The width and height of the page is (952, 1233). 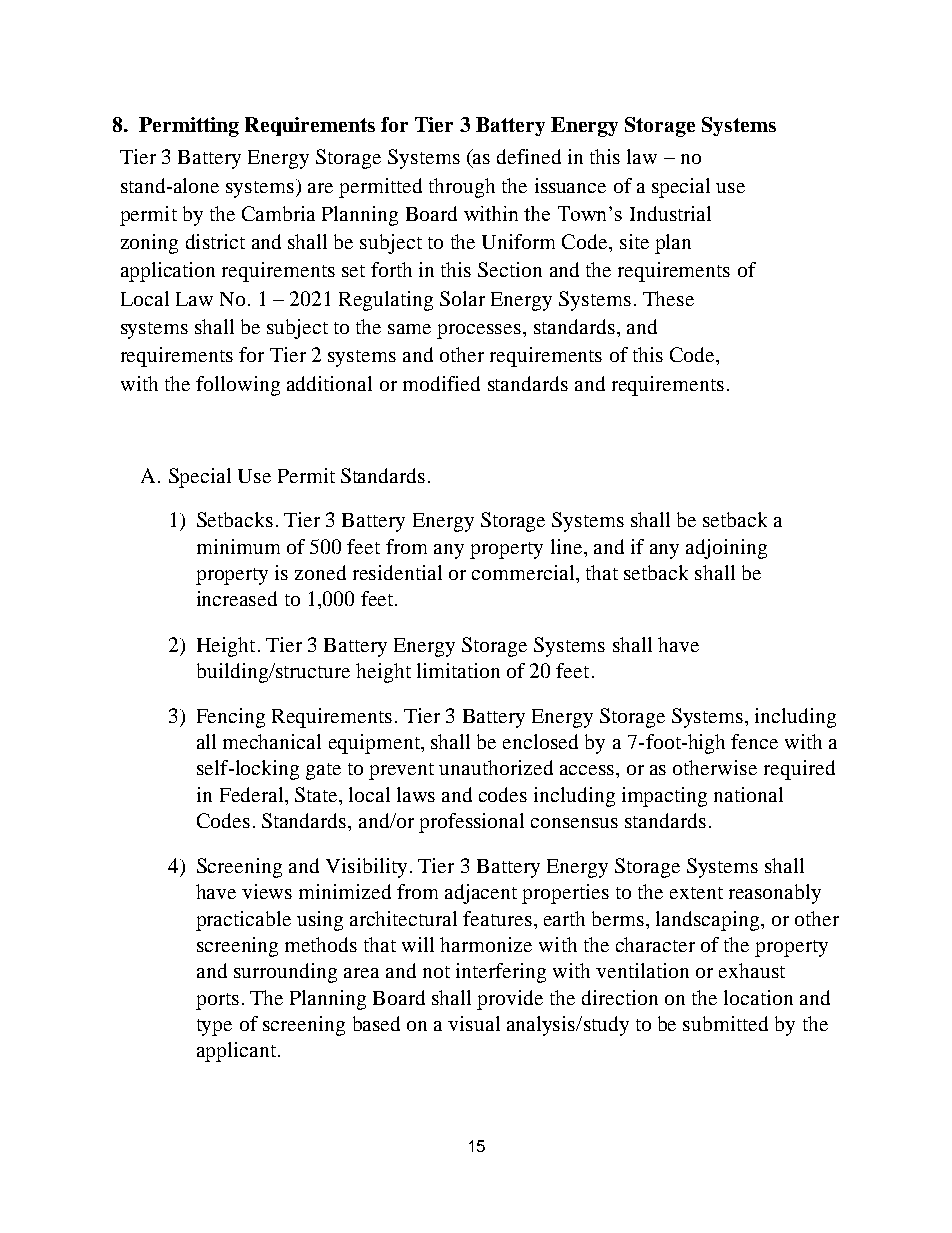 What do you see at coordinates (214, 1027) in the page?
I see `type` at bounding box center [214, 1027].
